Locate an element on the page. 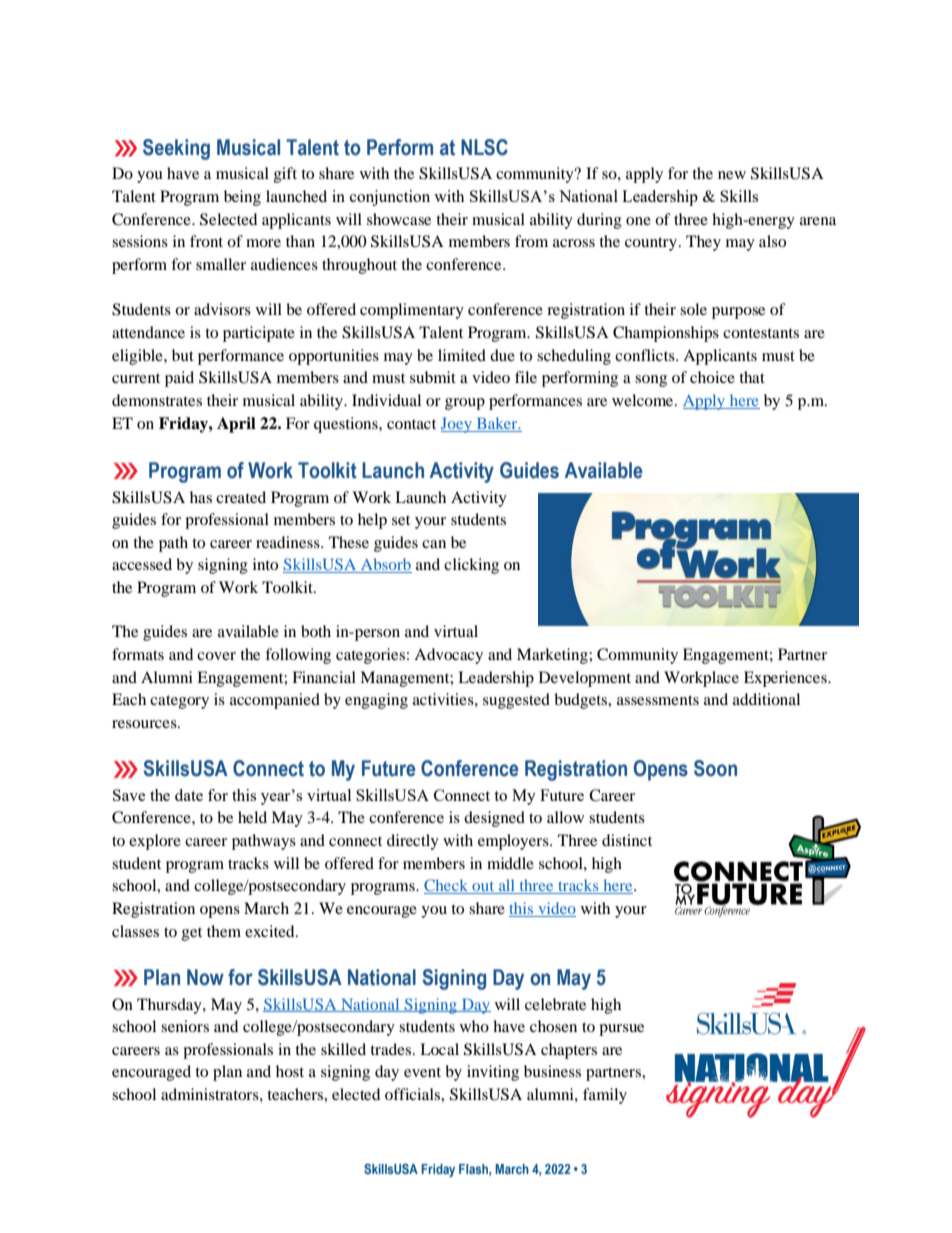 Image resolution: width=952 pixels, height=1233 pixels. Experiences is located at coordinates (786, 679).
